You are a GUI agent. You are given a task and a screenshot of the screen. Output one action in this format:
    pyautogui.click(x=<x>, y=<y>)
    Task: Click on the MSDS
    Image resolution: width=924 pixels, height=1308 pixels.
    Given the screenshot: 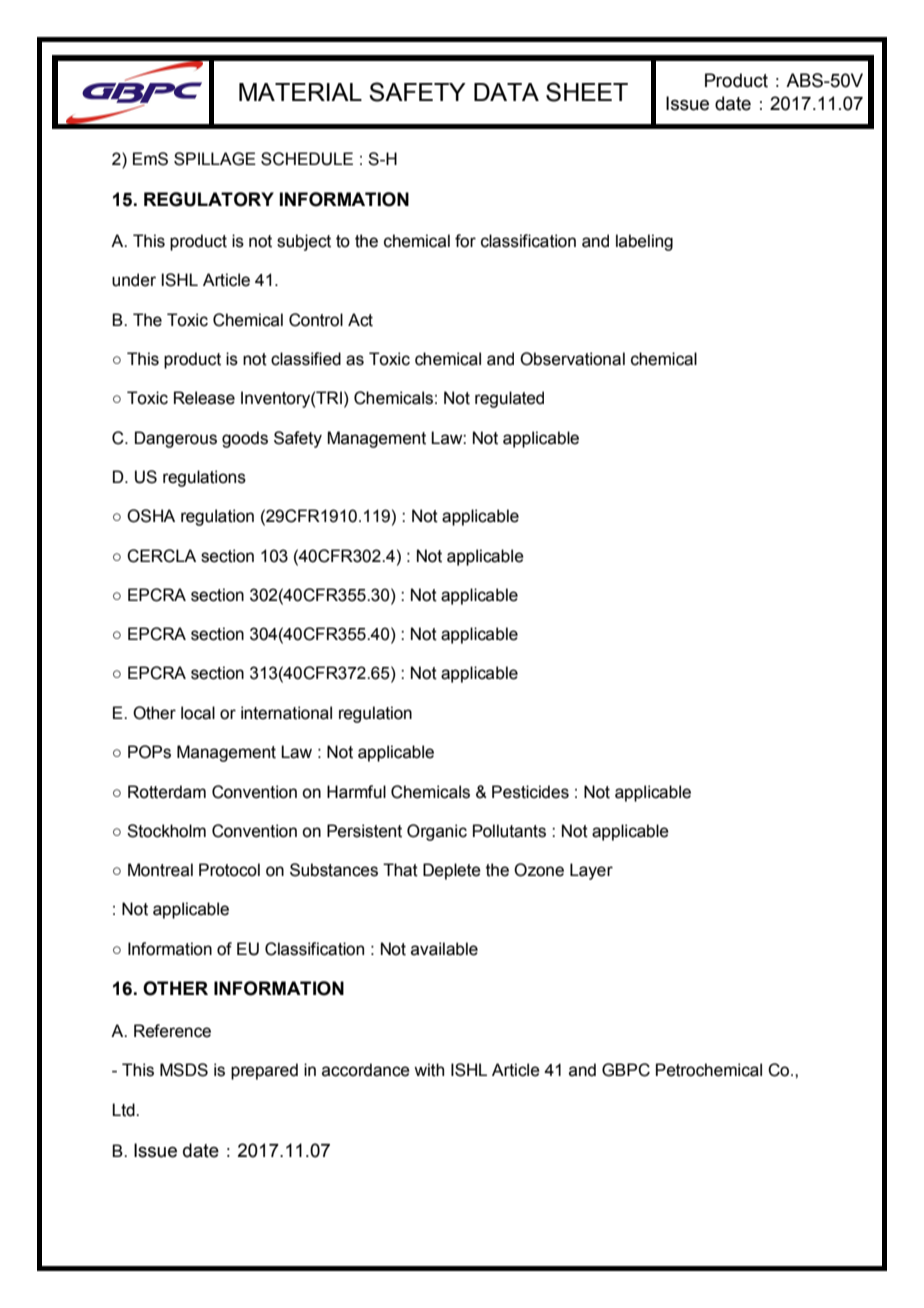 What is the action you would take?
    pyautogui.click(x=184, y=1070)
